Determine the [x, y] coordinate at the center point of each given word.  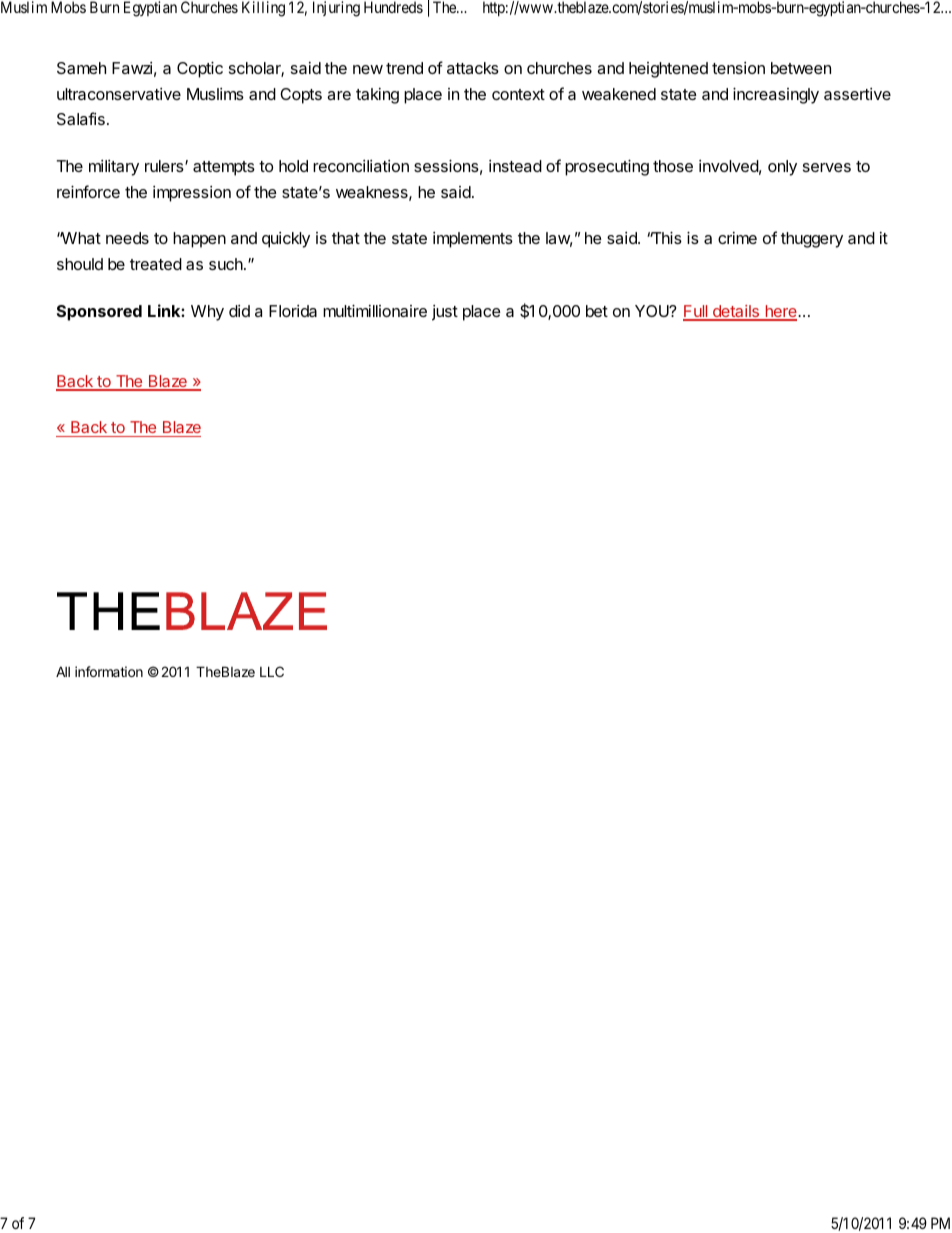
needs [127, 238]
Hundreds [393, 7]
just [445, 313]
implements [473, 240]
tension [738, 68]
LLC [272, 671]
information [109, 671]
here [781, 312]
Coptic [200, 69]
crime [737, 238]
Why [207, 313]
